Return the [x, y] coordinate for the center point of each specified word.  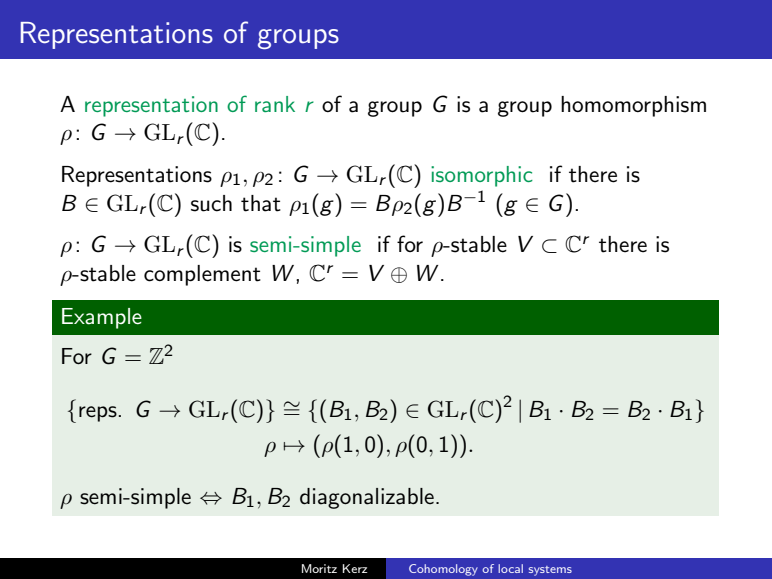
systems [550, 571]
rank [275, 104]
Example [102, 318]
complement [202, 275]
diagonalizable [367, 498]
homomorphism [633, 106]
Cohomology [443, 570]
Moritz [319, 568]
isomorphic [482, 176]
